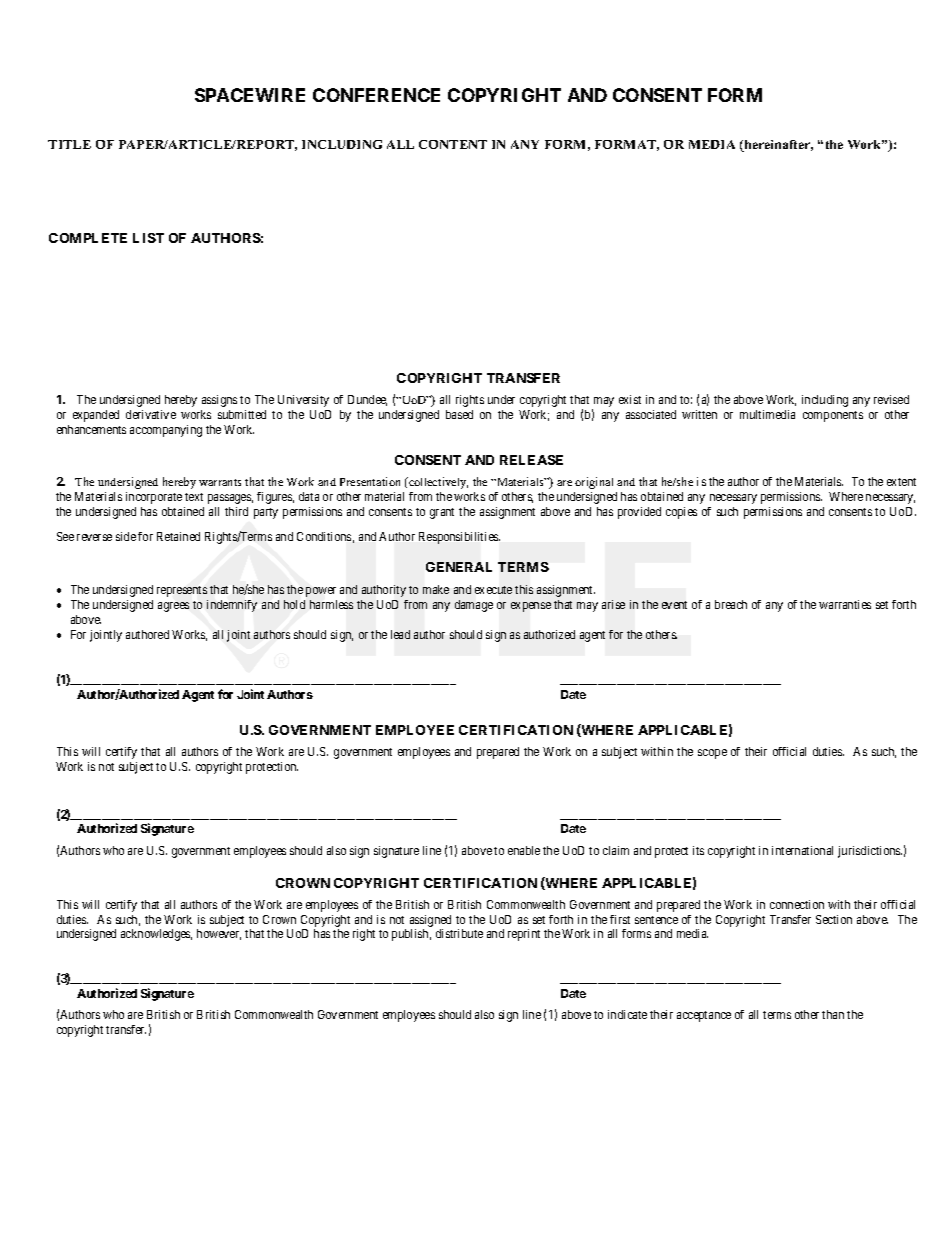  Describe the element at coordinates (156, 935) in the screenshot. I see `acknowledges` at that location.
